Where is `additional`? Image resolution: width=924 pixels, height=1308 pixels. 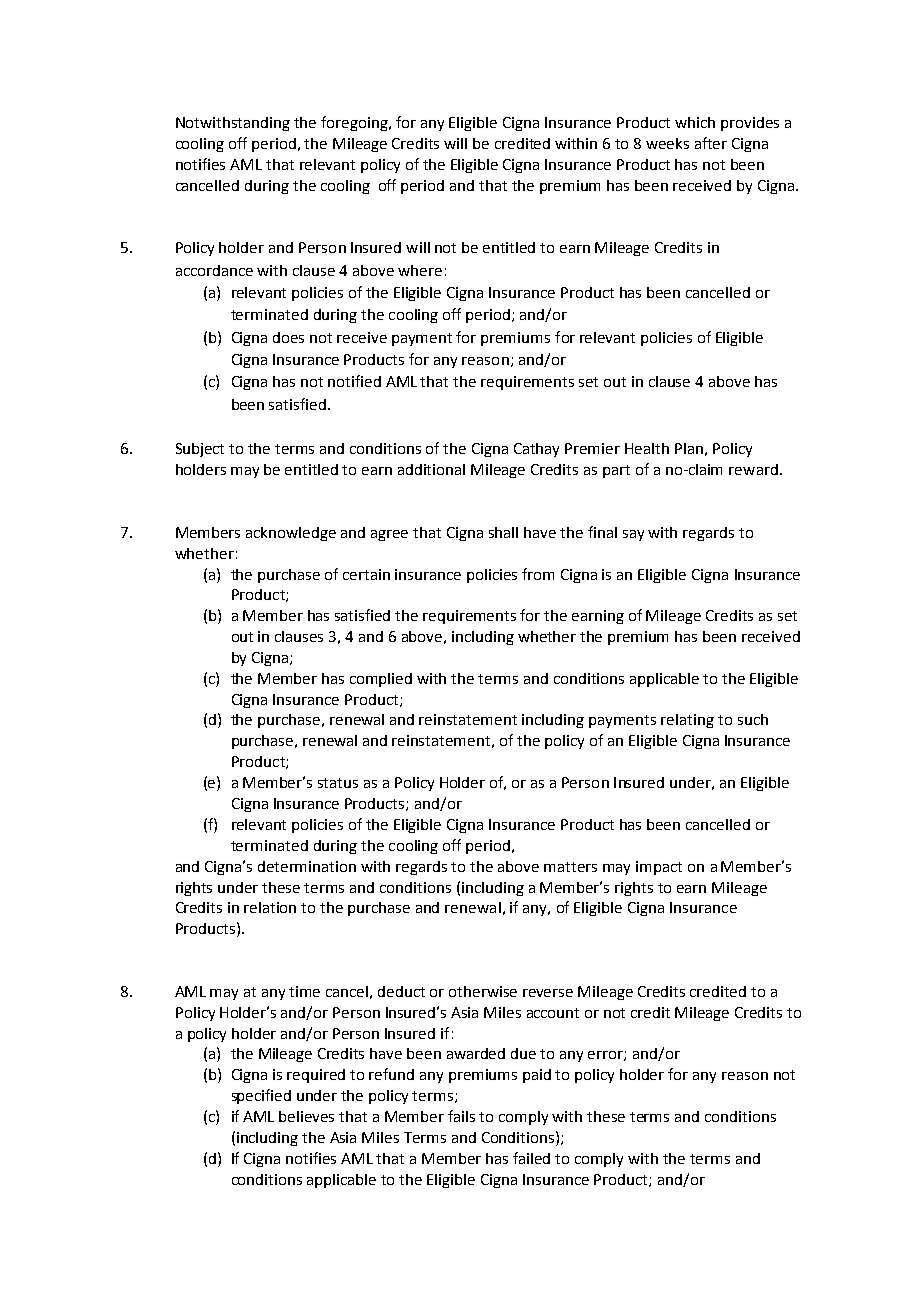
additional is located at coordinates (431, 469).
